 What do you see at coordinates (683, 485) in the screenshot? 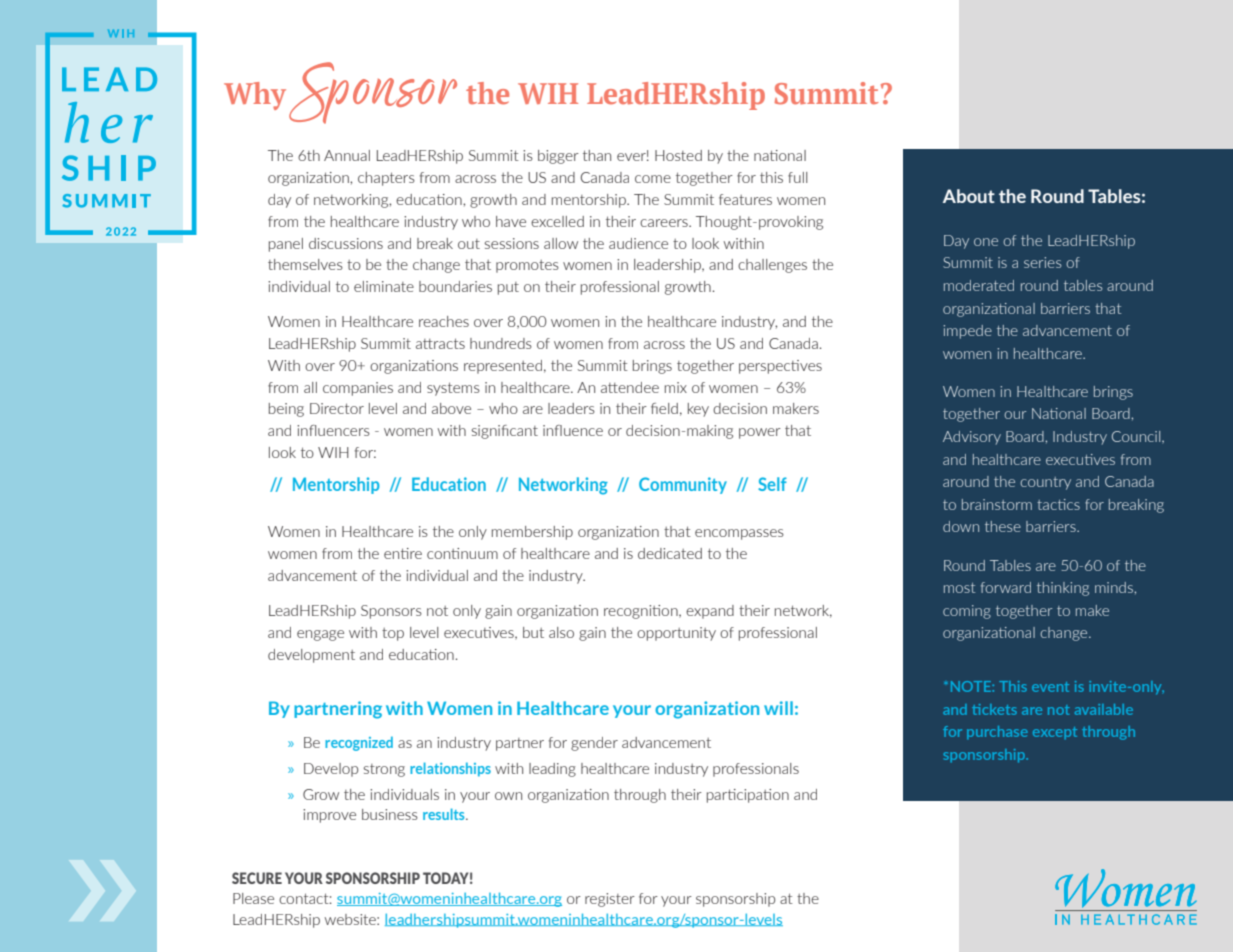
I see `Community` at bounding box center [683, 485].
